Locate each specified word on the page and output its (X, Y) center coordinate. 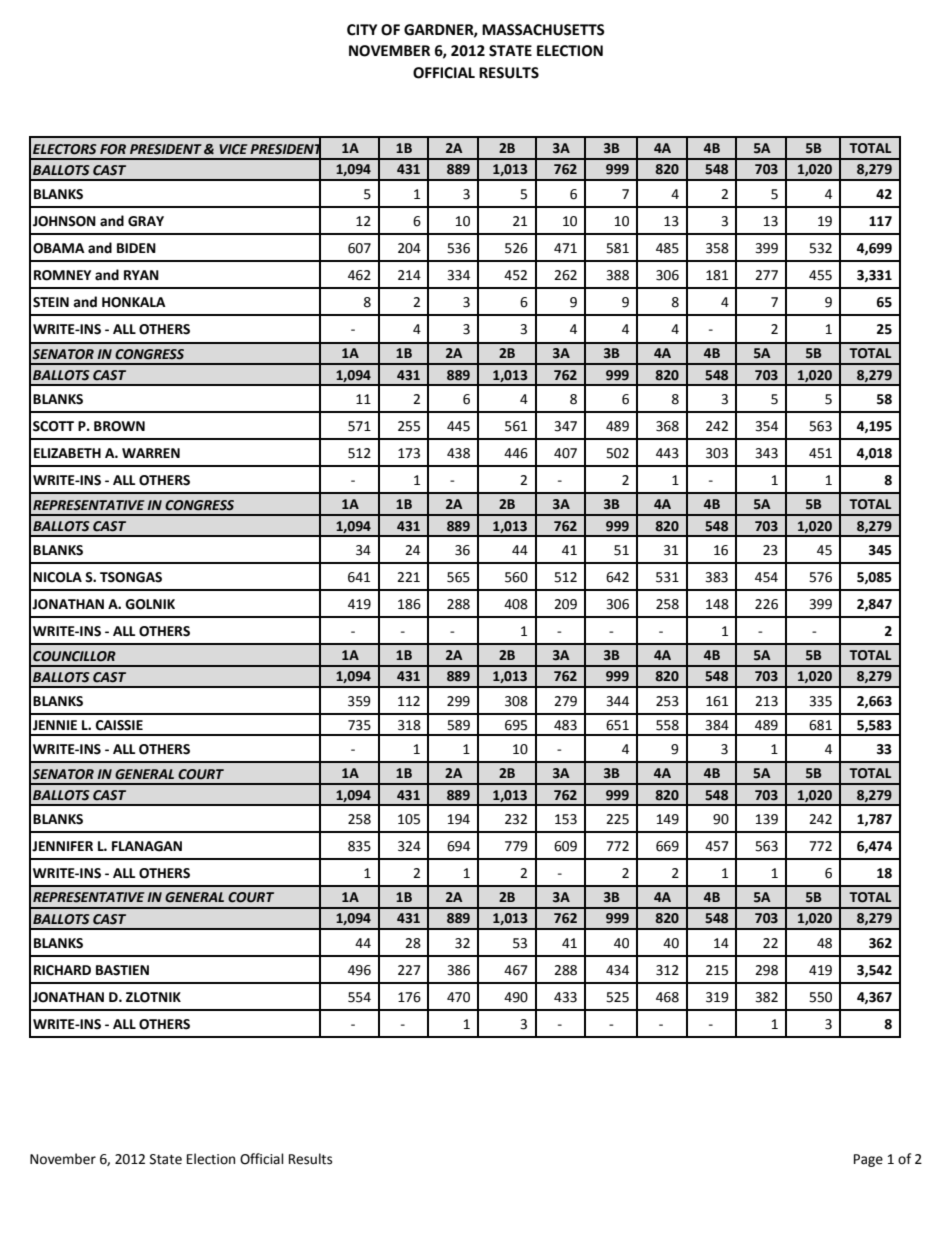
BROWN (119, 426)
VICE (233, 149)
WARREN (151, 453)
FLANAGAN (147, 846)
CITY (362, 30)
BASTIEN (122, 970)
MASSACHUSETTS (543, 30)
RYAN (141, 275)
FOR (113, 149)
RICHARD (62, 970)
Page (868, 1160)
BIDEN (136, 248)
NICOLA (57, 577)
